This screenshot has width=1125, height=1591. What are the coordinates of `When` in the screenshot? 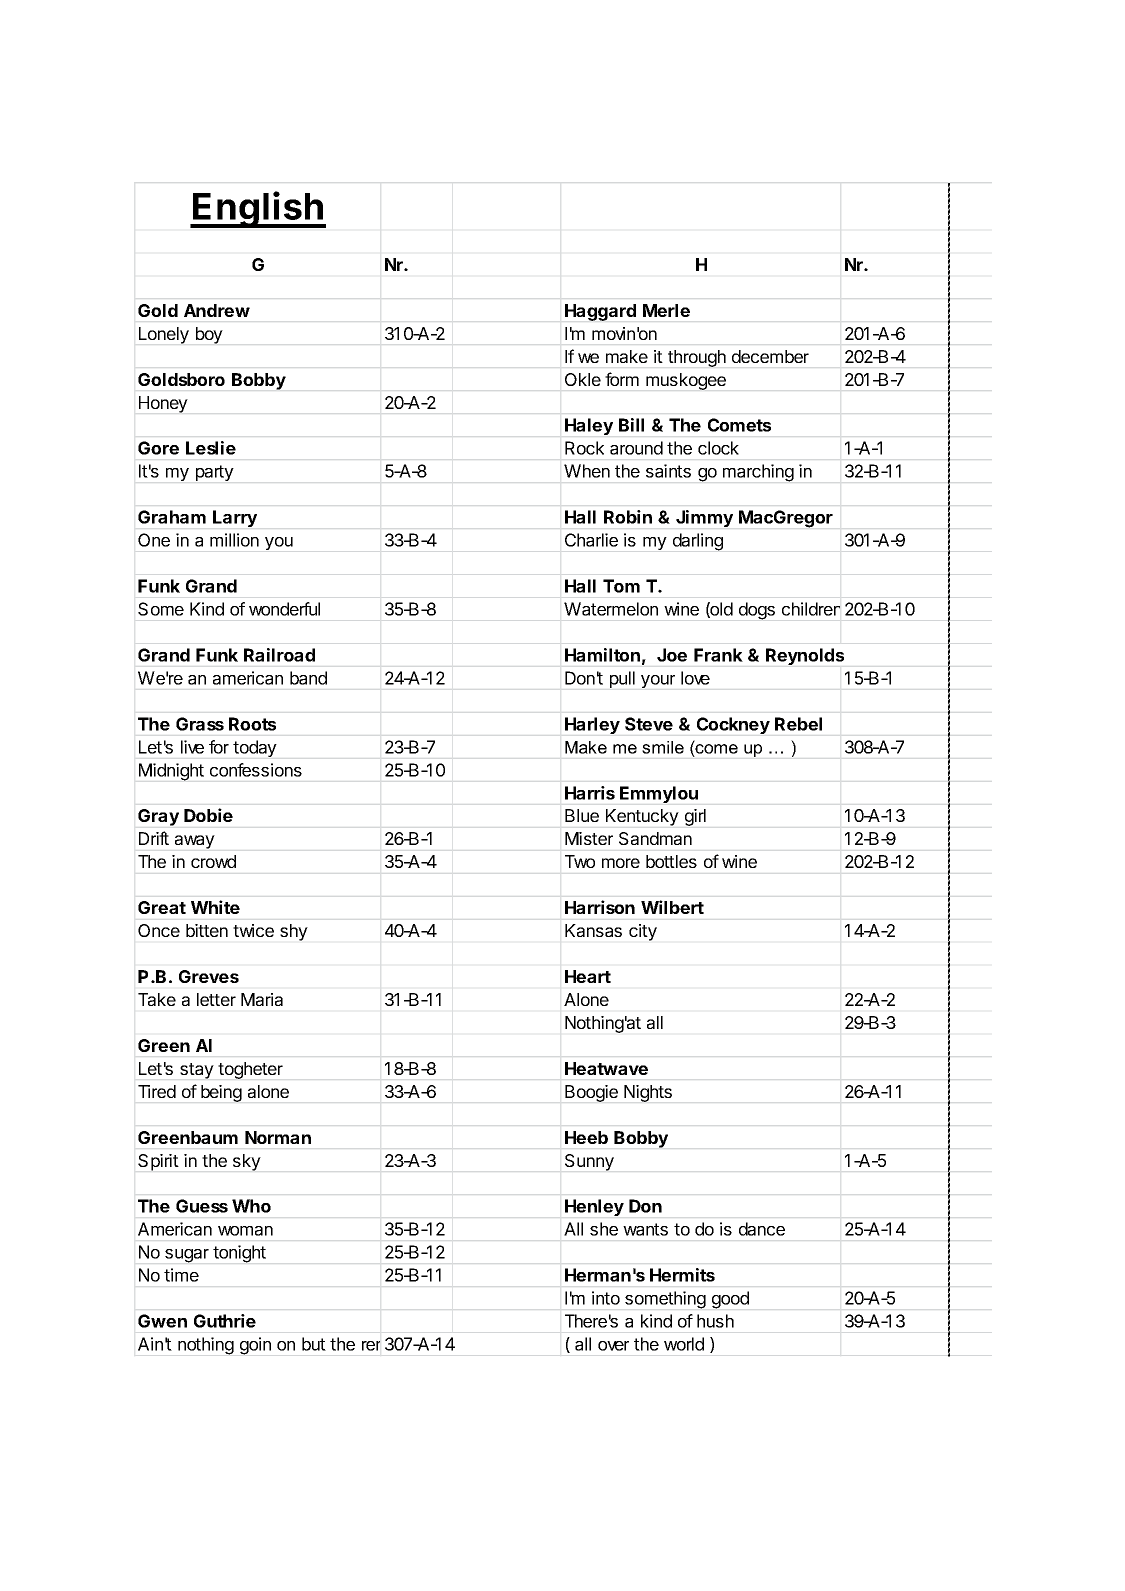 It's located at (587, 471).
